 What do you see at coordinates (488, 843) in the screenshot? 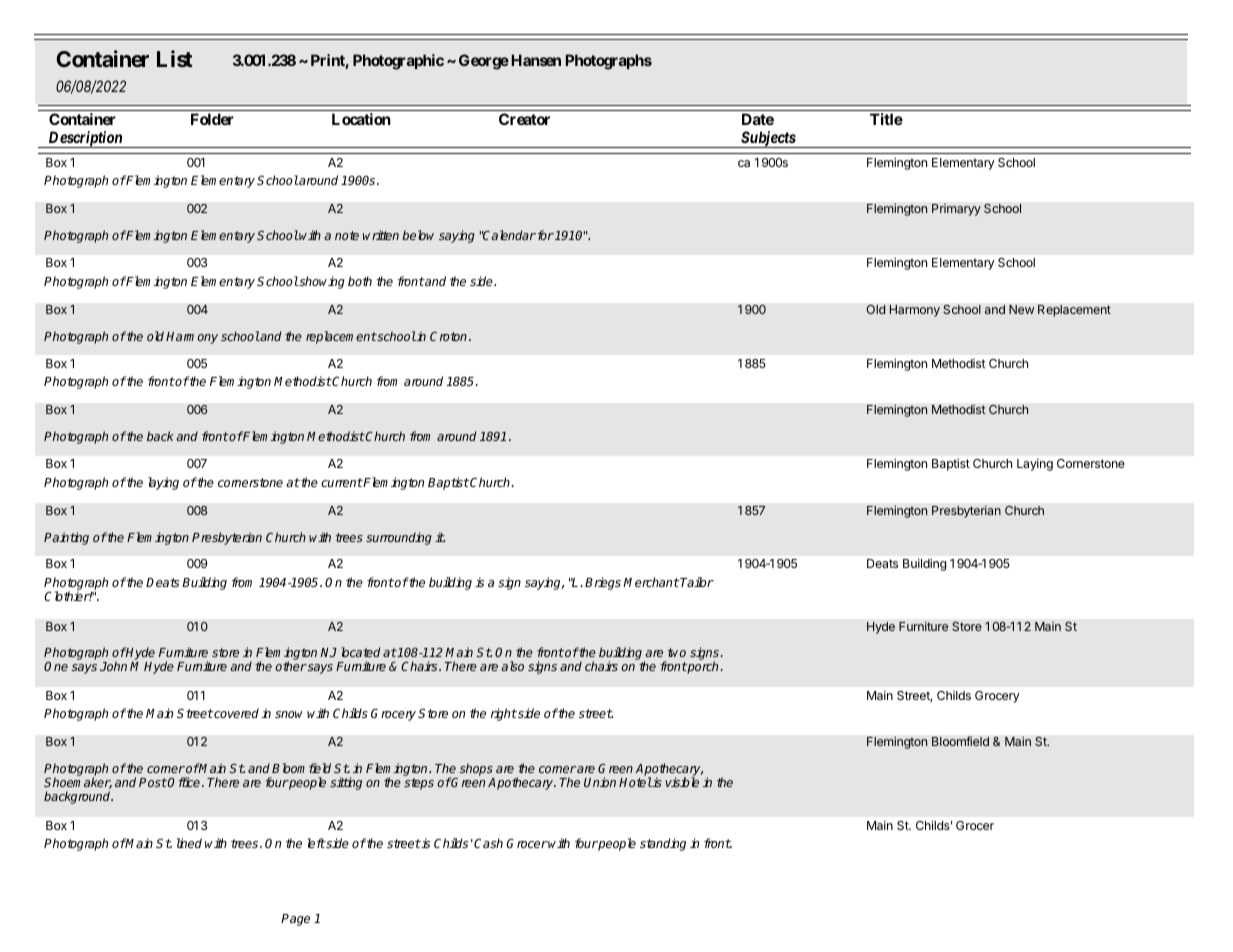
I see `Cash` at bounding box center [488, 843].
